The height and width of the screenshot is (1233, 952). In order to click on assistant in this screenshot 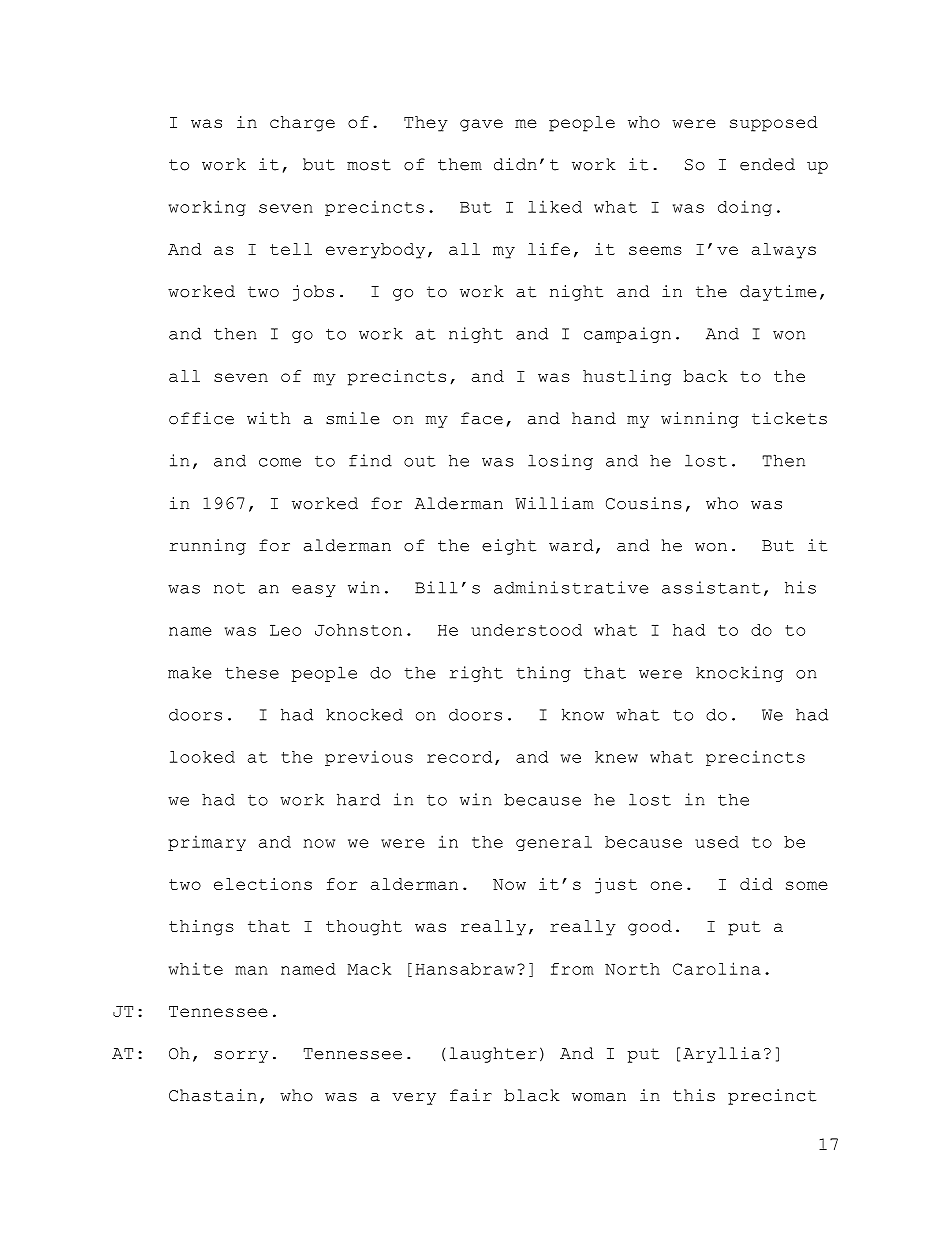, I will do `click(711, 587)`.
